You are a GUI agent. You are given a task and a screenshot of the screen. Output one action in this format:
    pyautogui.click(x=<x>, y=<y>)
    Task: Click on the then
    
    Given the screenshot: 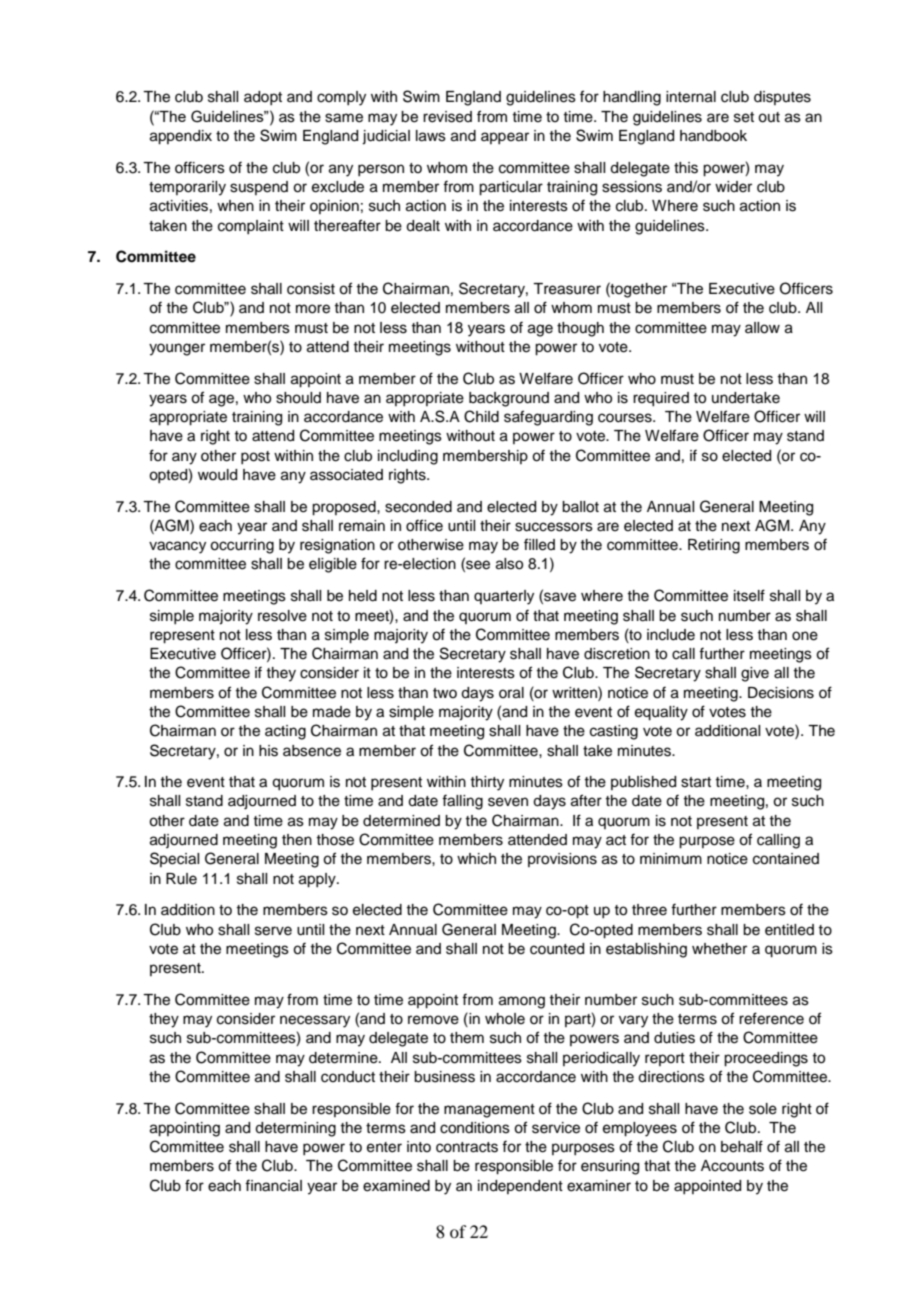 What is the action you would take?
    pyautogui.click(x=297, y=840)
